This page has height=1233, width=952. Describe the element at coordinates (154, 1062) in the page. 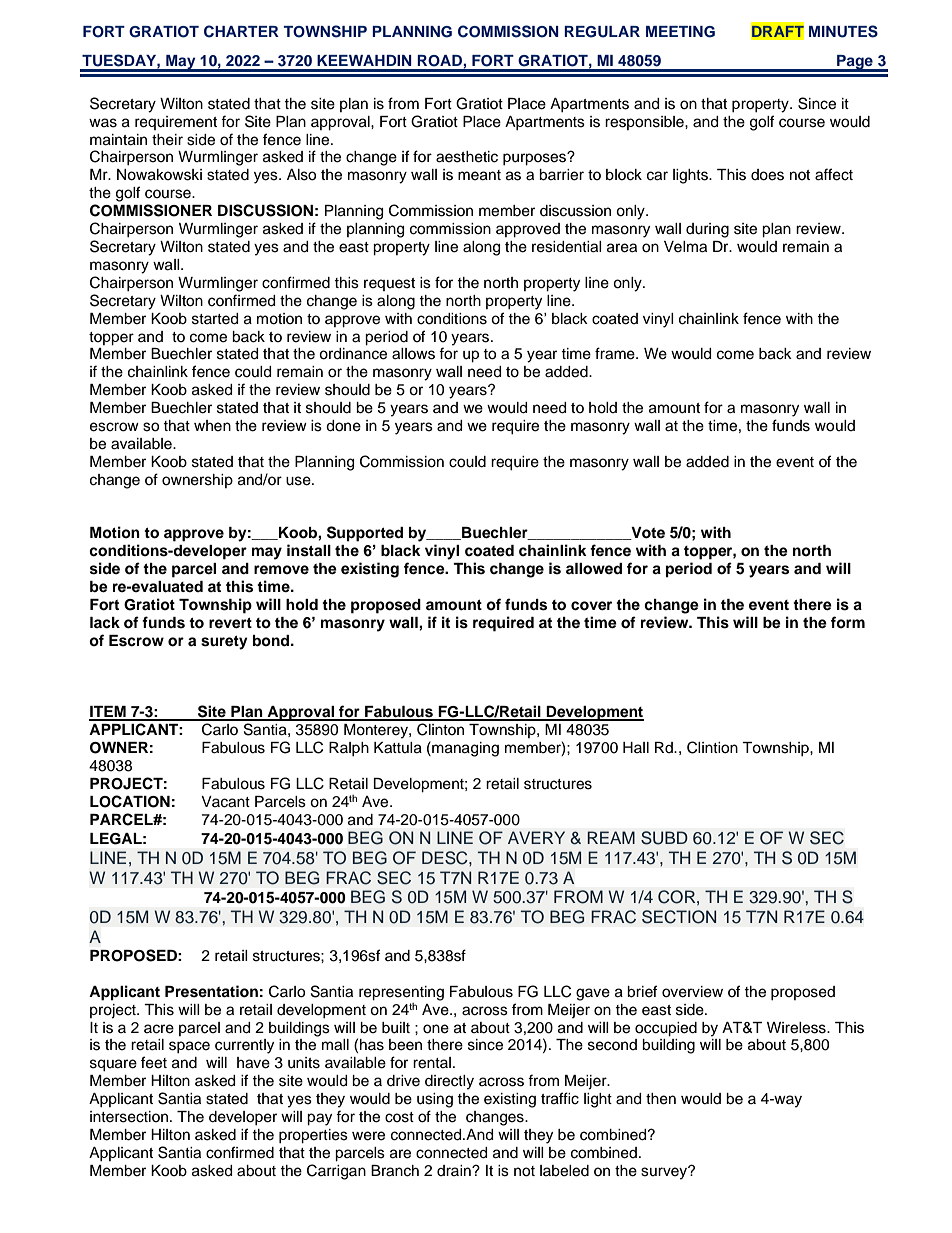

I see `feet` at that location.
